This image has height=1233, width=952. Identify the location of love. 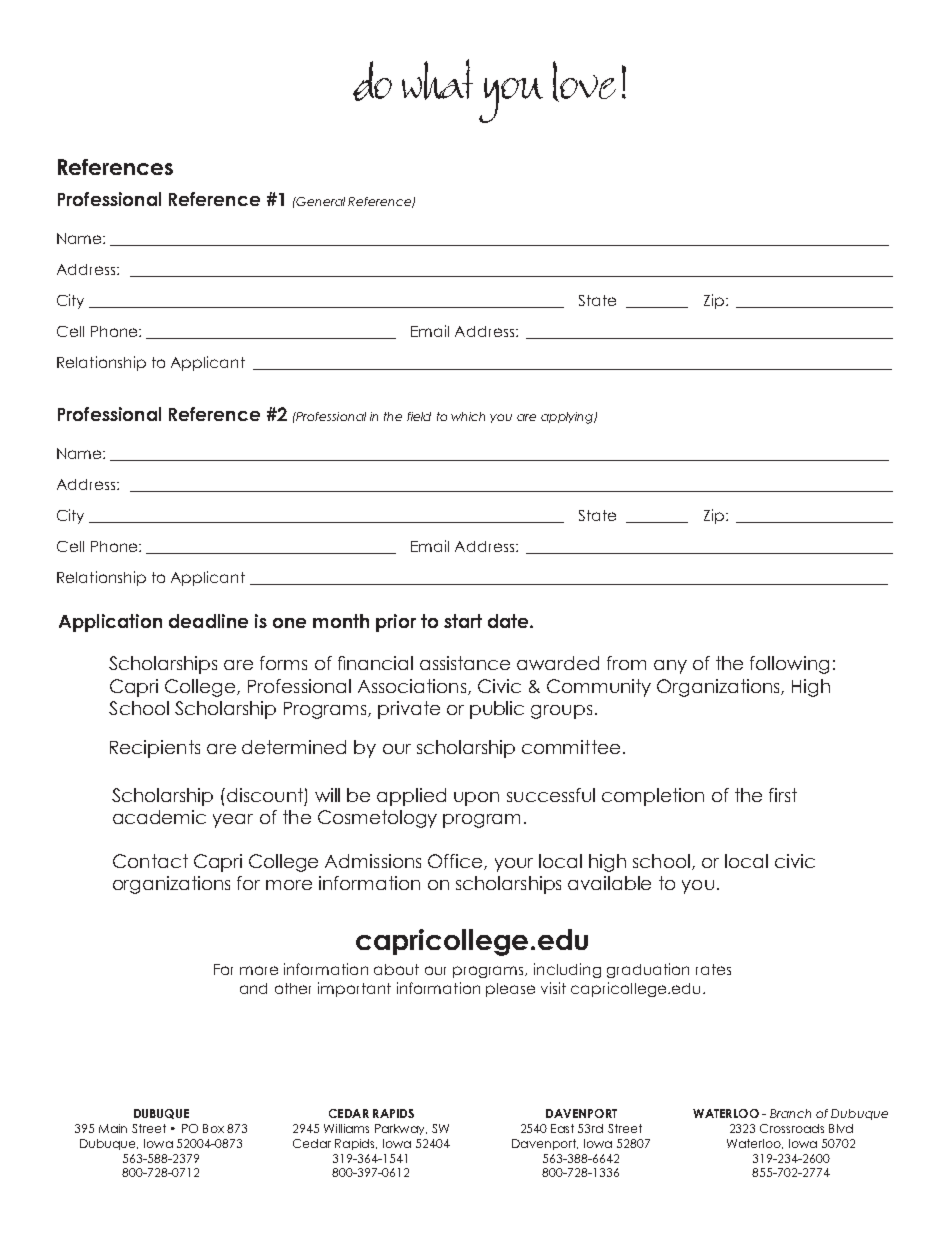
(584, 81).
